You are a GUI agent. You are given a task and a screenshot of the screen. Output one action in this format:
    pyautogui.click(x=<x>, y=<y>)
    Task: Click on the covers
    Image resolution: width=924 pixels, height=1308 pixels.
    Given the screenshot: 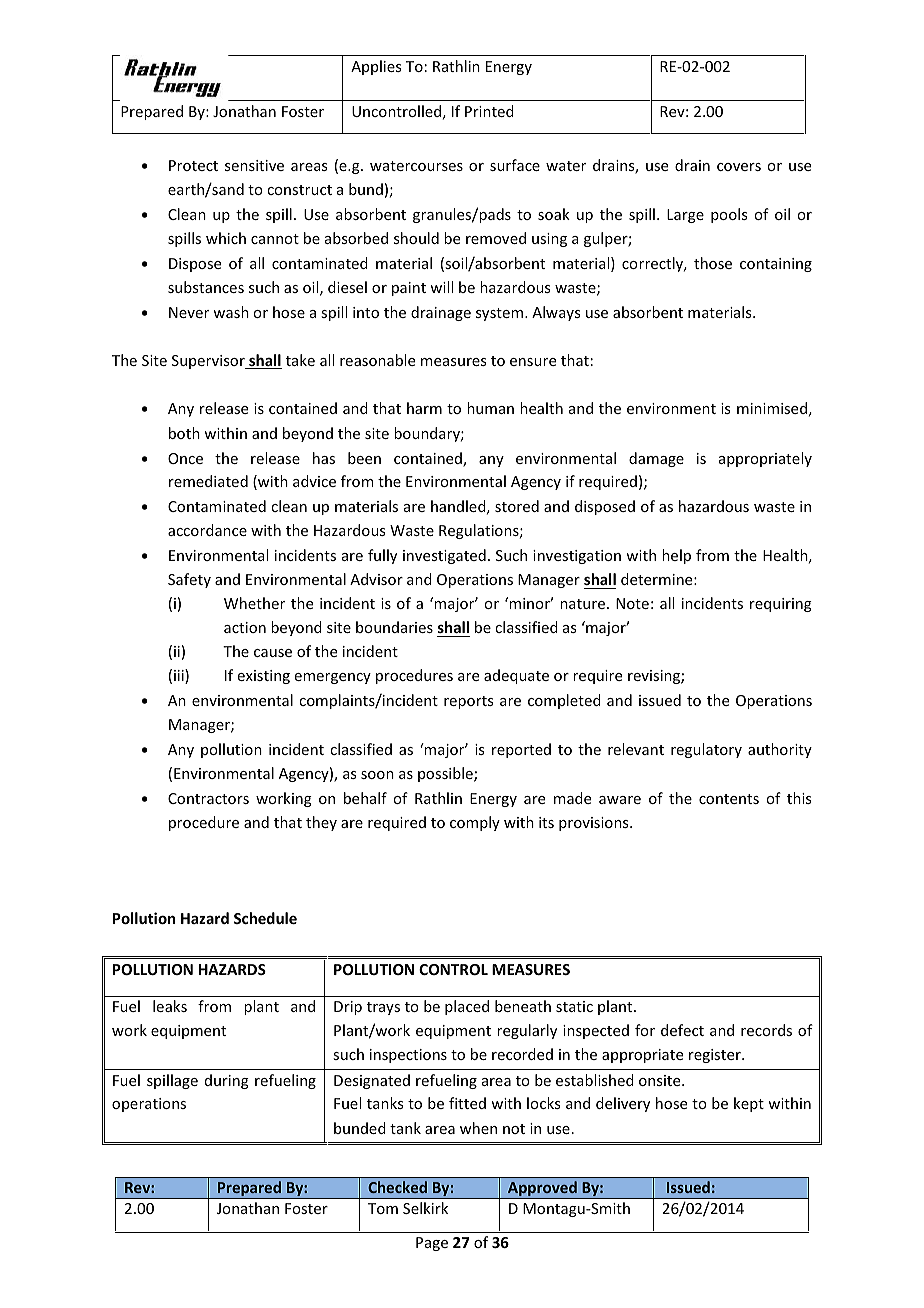 What is the action you would take?
    pyautogui.click(x=739, y=167)
